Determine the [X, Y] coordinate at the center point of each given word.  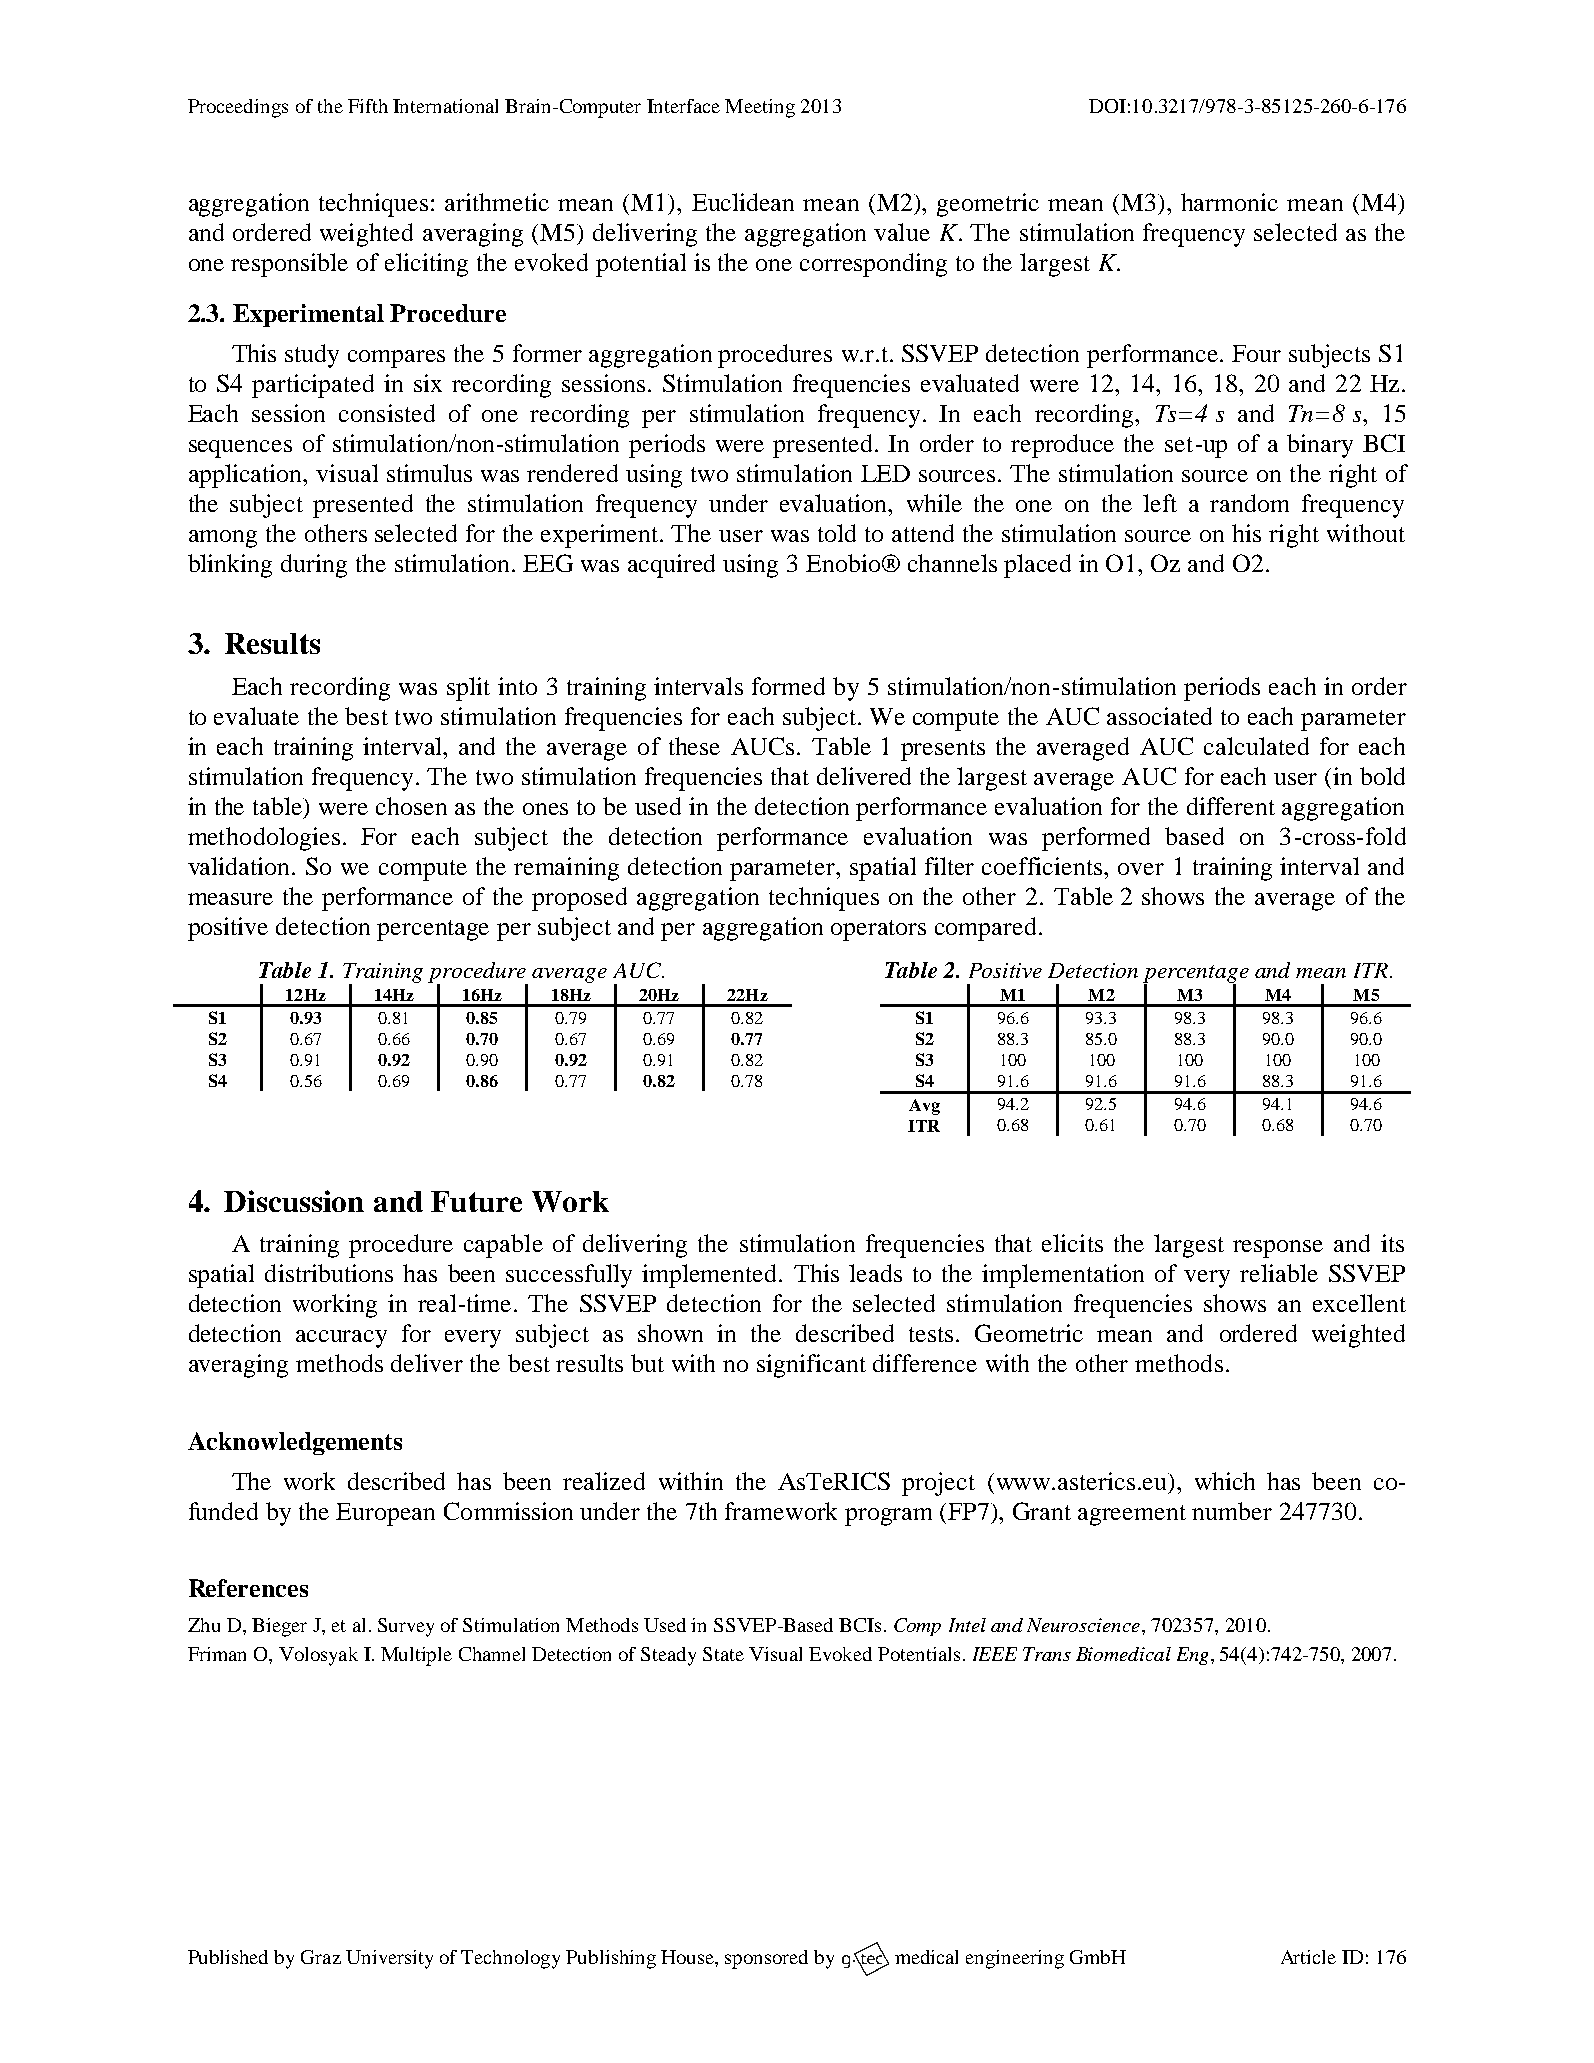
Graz [321, 1957]
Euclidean [743, 202]
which [1225, 1481]
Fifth [368, 106]
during [314, 566]
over [1141, 869]
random [1249, 503]
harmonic [1229, 202]
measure [230, 899]
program [888, 1517]
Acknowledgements [295, 1443]
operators [878, 930]
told [837, 533]
